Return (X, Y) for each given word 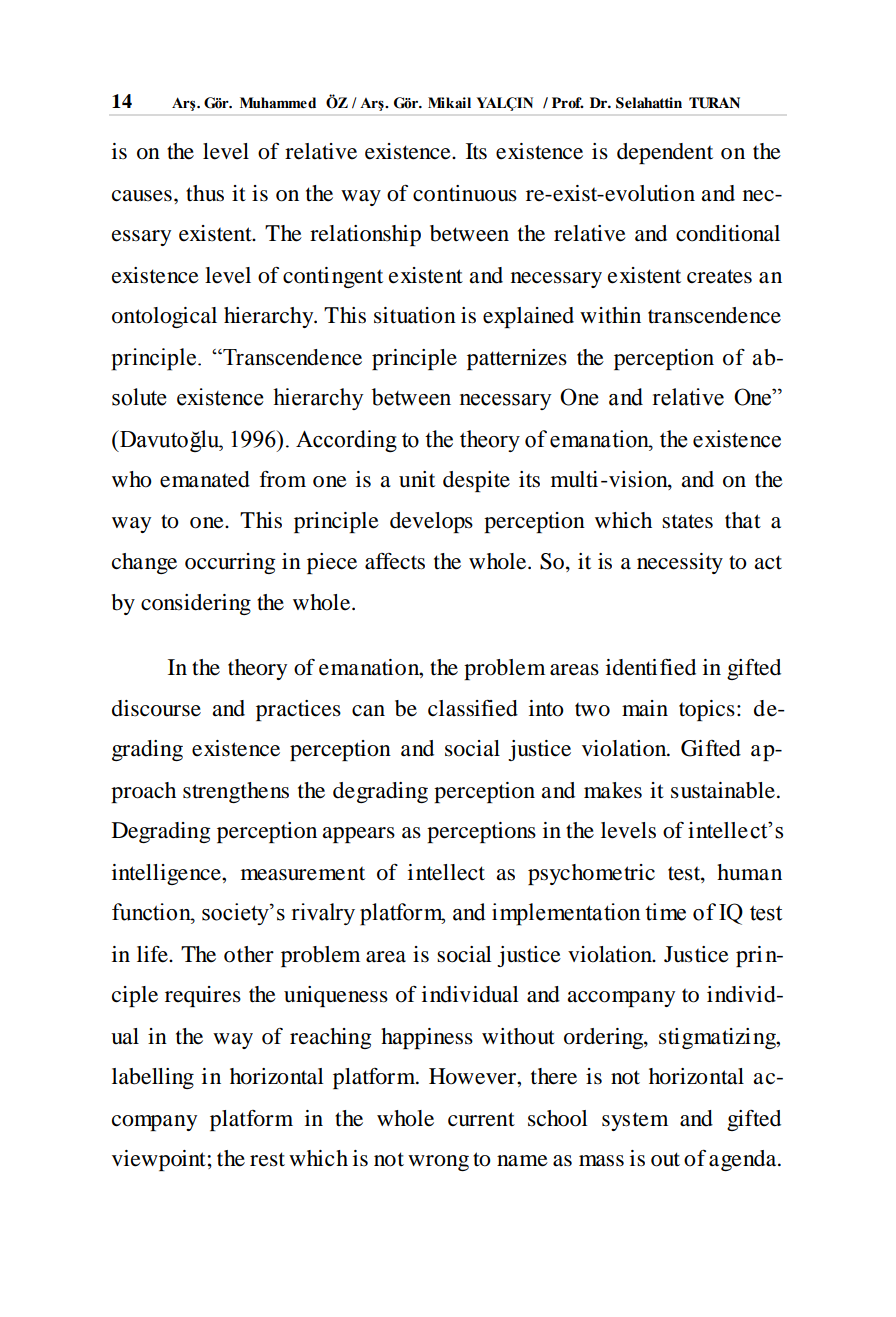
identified (651, 667)
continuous (465, 193)
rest (267, 1159)
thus (205, 193)
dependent (665, 153)
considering (196, 604)
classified (473, 708)
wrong (438, 1163)
